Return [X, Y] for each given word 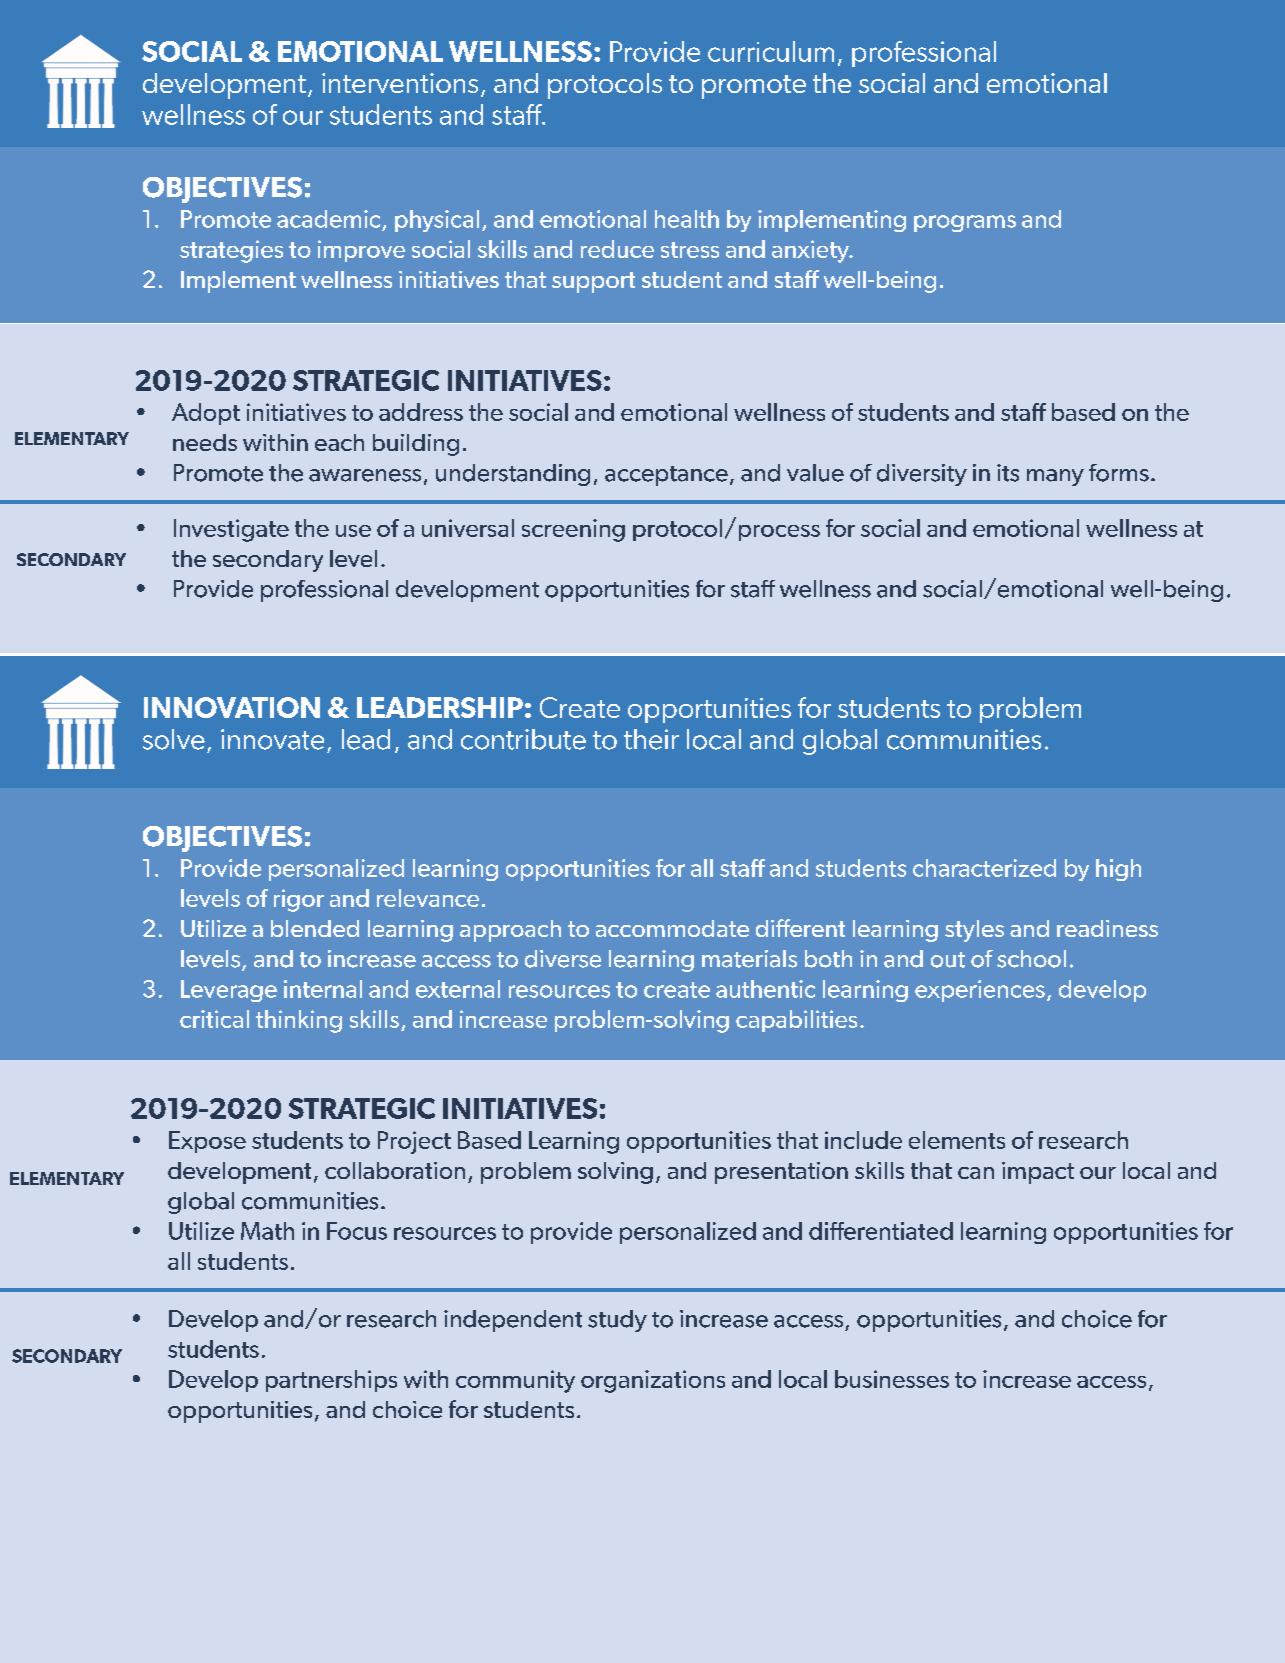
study [617, 1321]
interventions [400, 83]
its [1008, 473]
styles [974, 931]
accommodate [672, 928]
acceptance [666, 476]
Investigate [231, 530]
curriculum [771, 51]
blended [315, 928]
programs [965, 223]
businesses [892, 1379]
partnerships [331, 1381]
